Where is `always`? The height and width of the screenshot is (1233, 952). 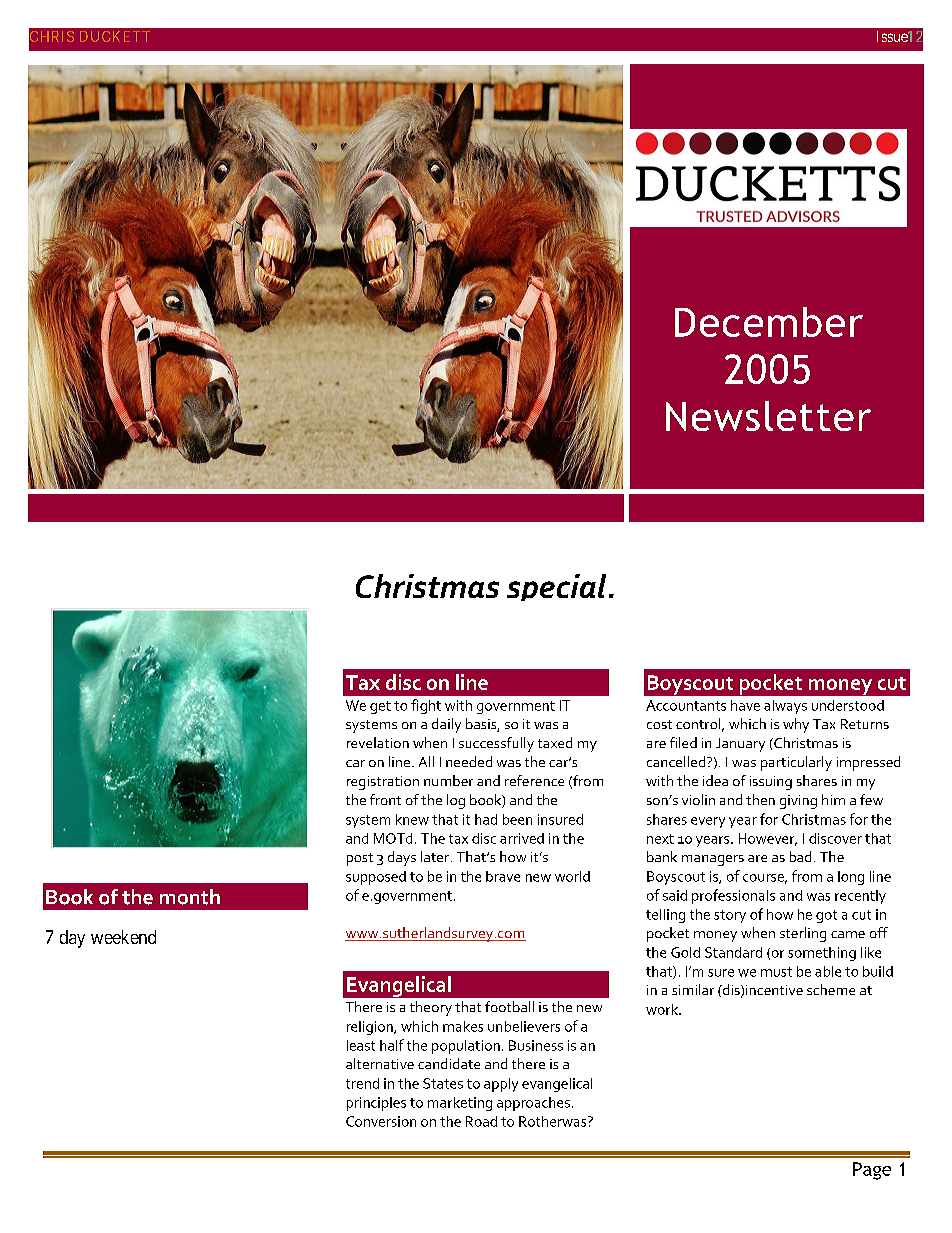
always is located at coordinates (785, 707).
